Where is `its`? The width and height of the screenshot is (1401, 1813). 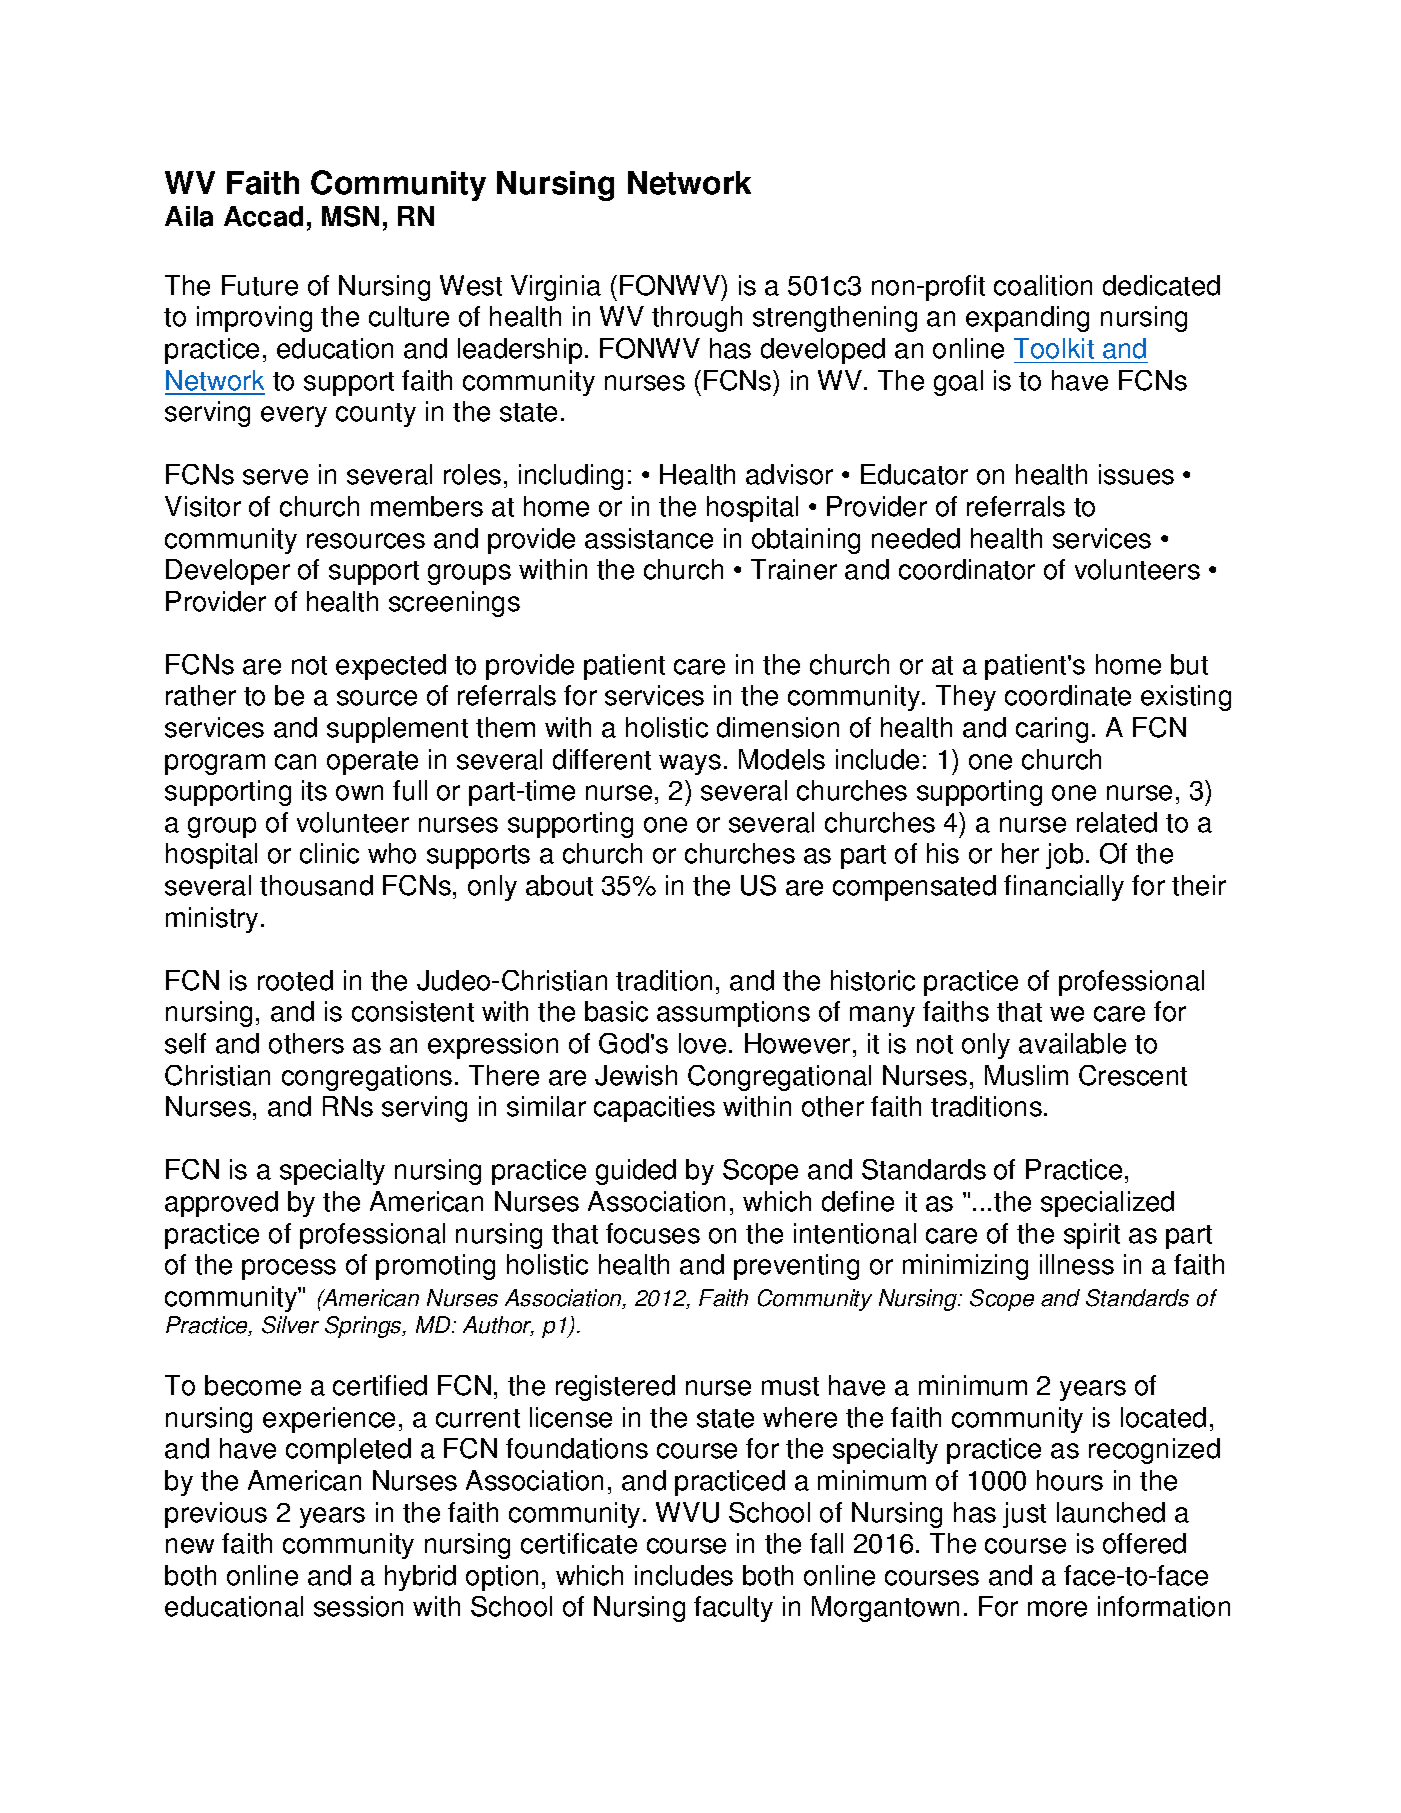 its is located at coordinates (314, 790).
